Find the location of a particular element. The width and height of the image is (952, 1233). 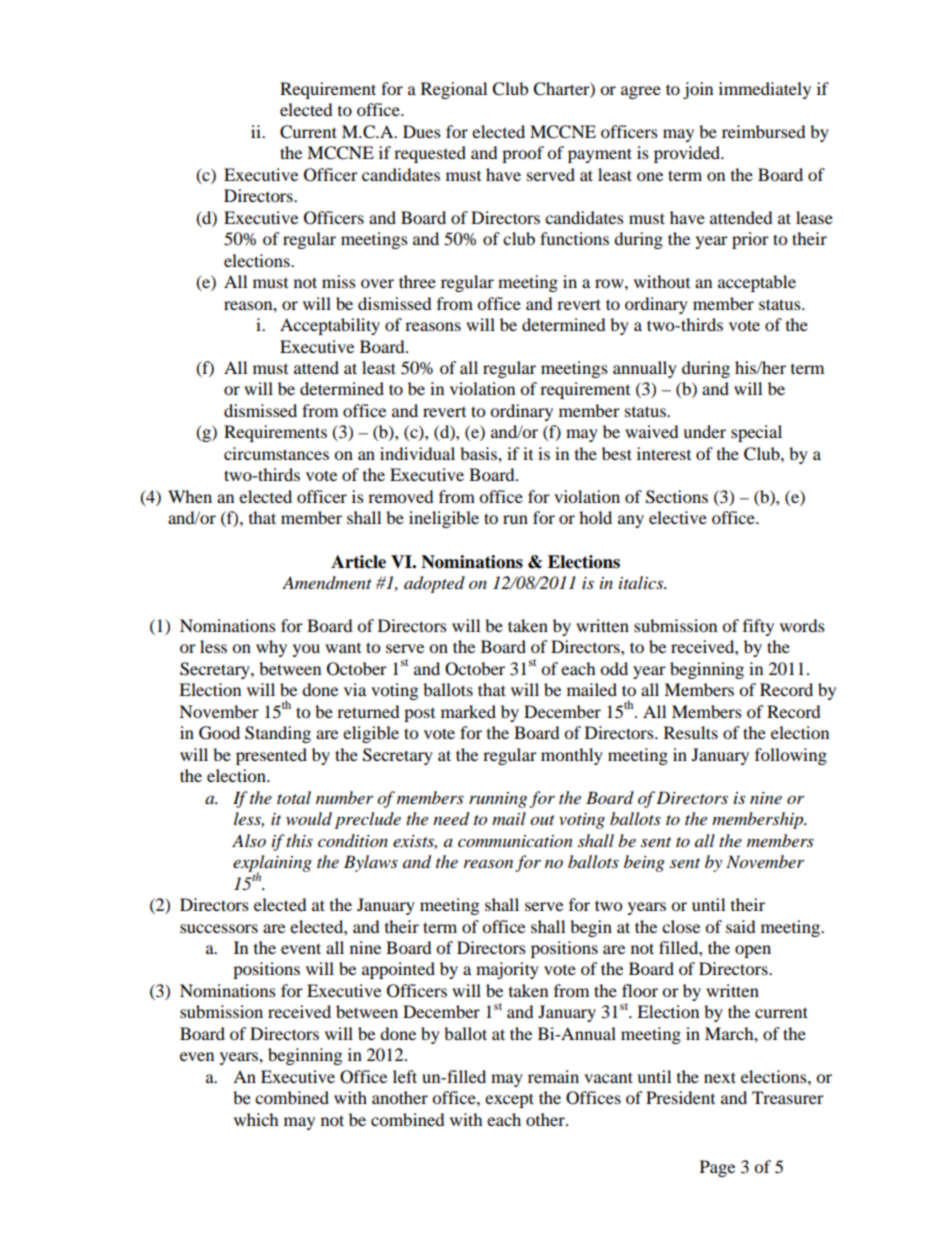

reimbursed is located at coordinates (764, 131).
